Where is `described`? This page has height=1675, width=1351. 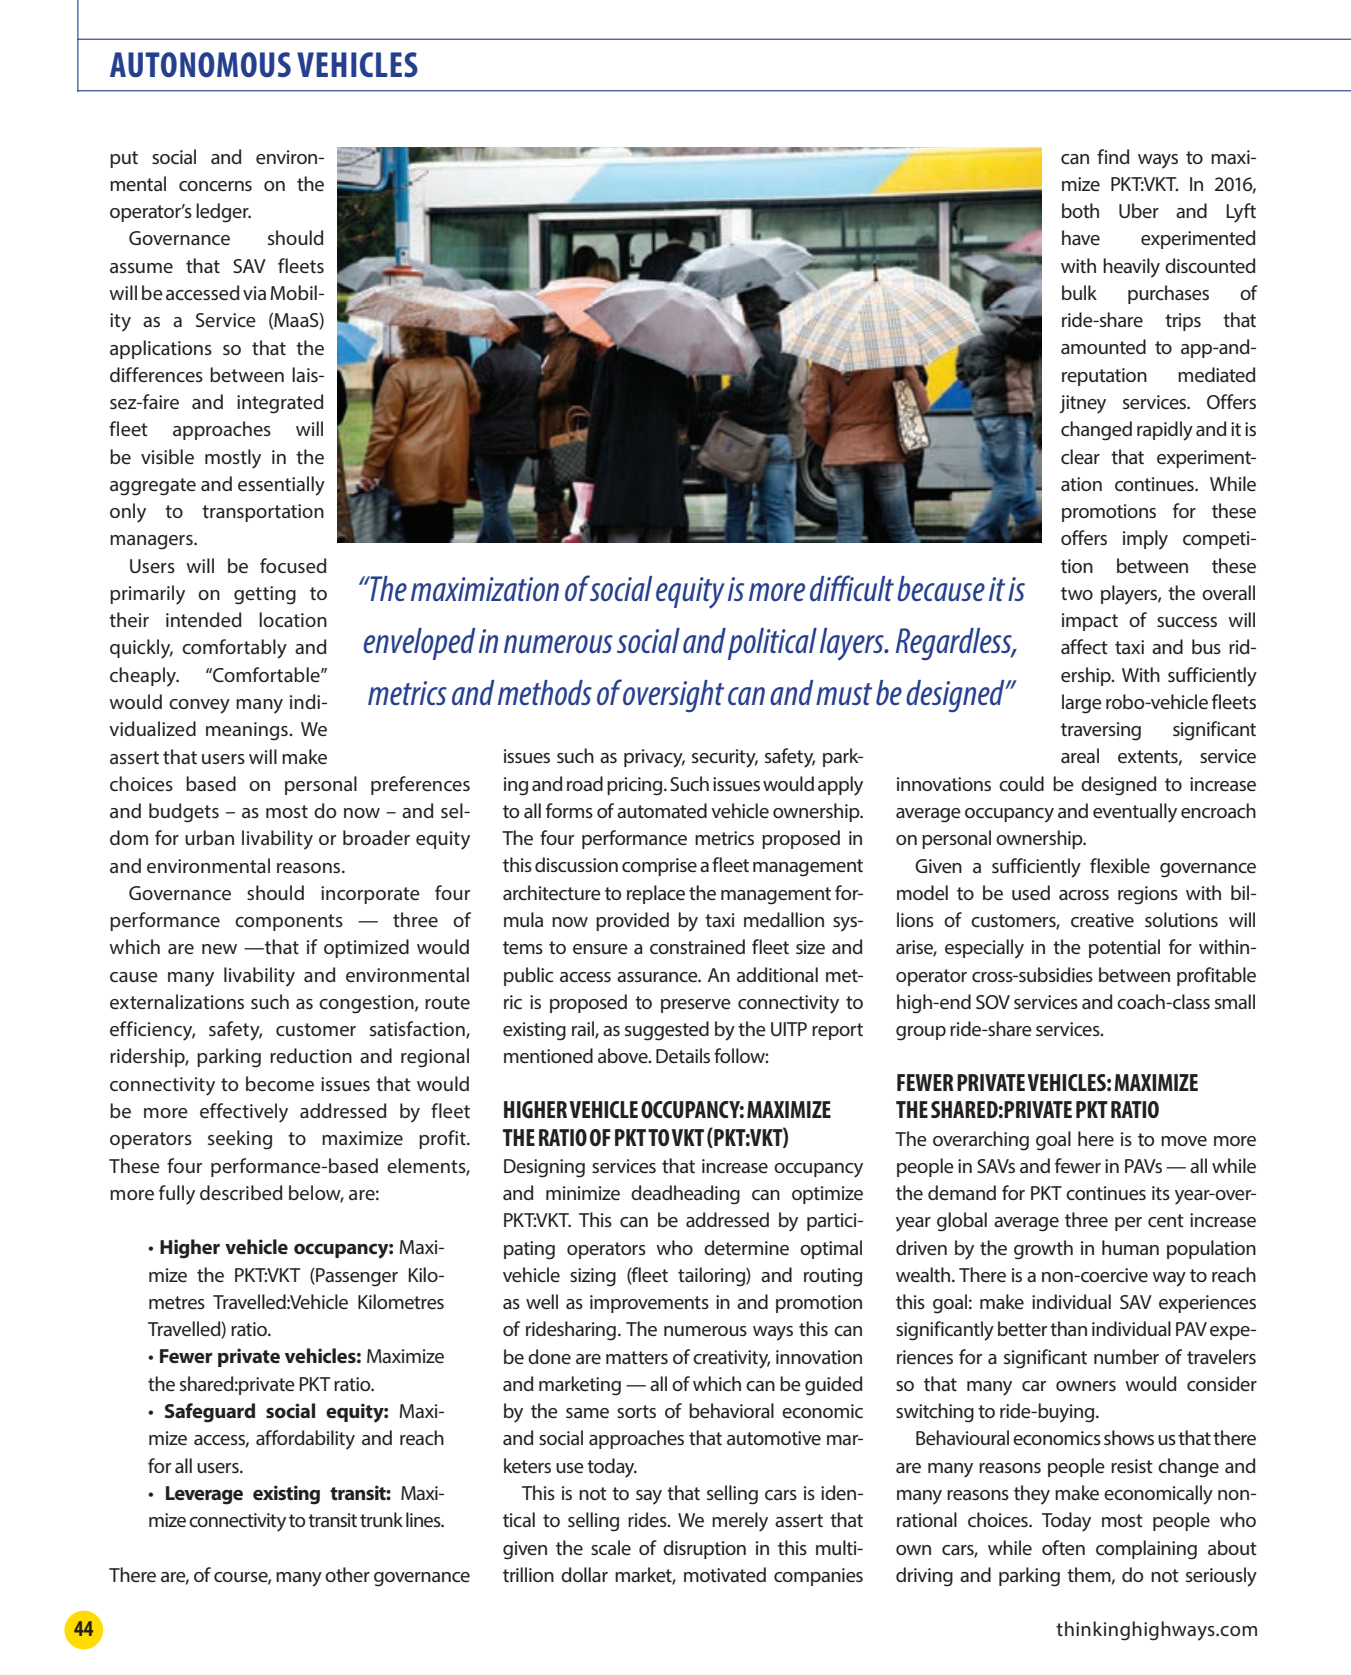
described is located at coordinates (241, 1192).
